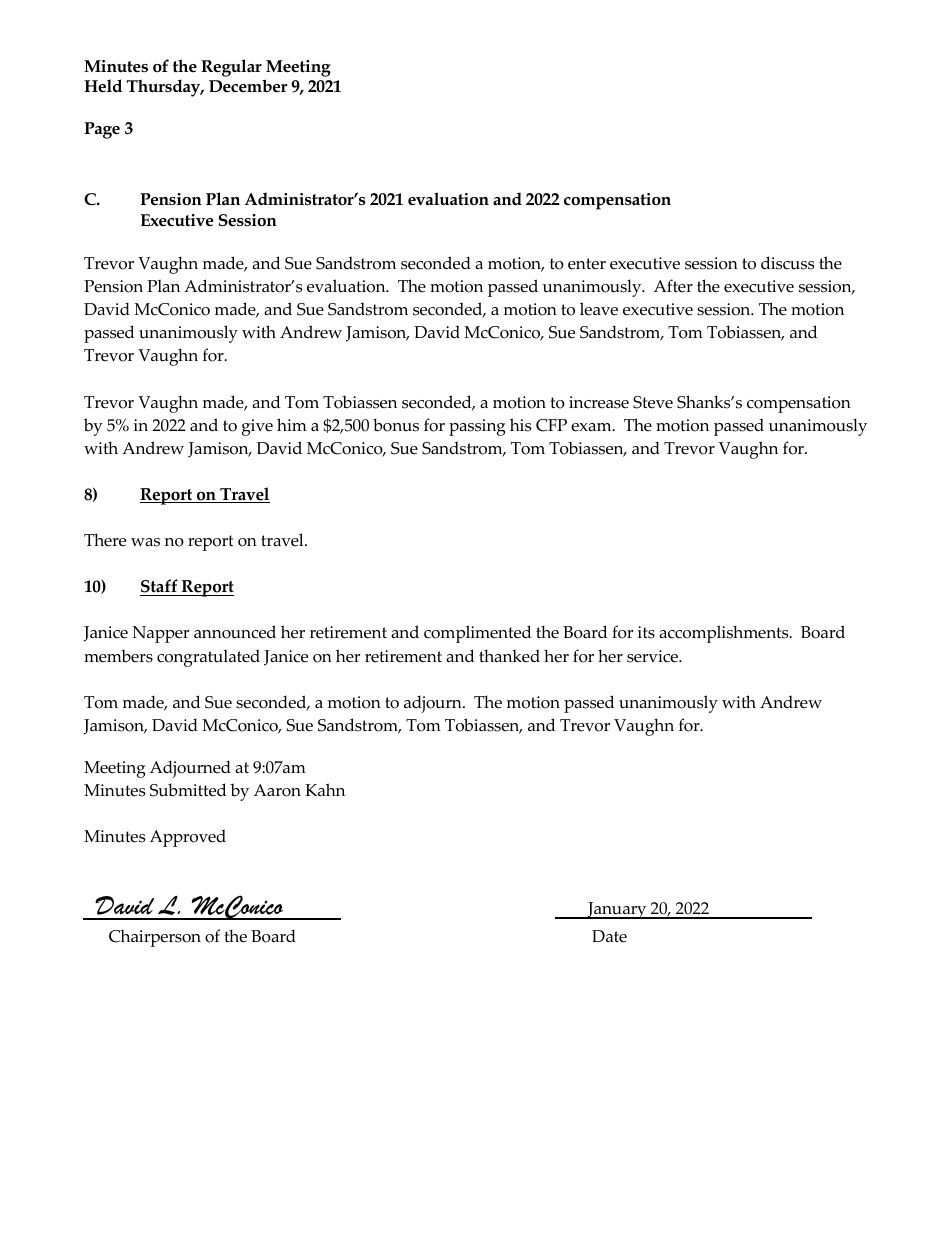 The height and width of the image is (1233, 952). Describe the element at coordinates (787, 263) in the image. I see `discuss` at that location.
